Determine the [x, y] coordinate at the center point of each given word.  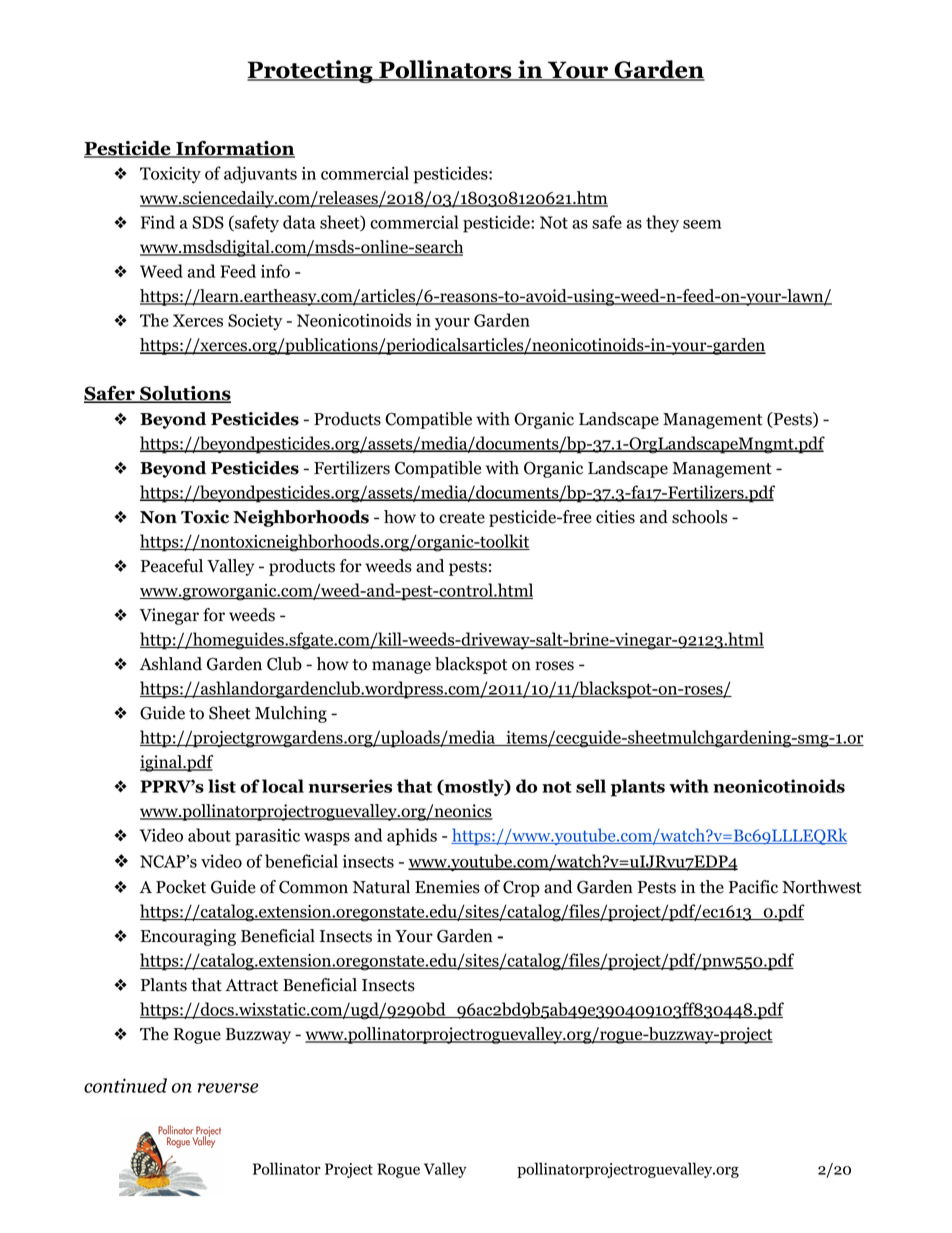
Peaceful [172, 566]
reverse [227, 1088]
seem [702, 224]
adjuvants [260, 175]
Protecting [311, 71]
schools [699, 517]
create [462, 518]
